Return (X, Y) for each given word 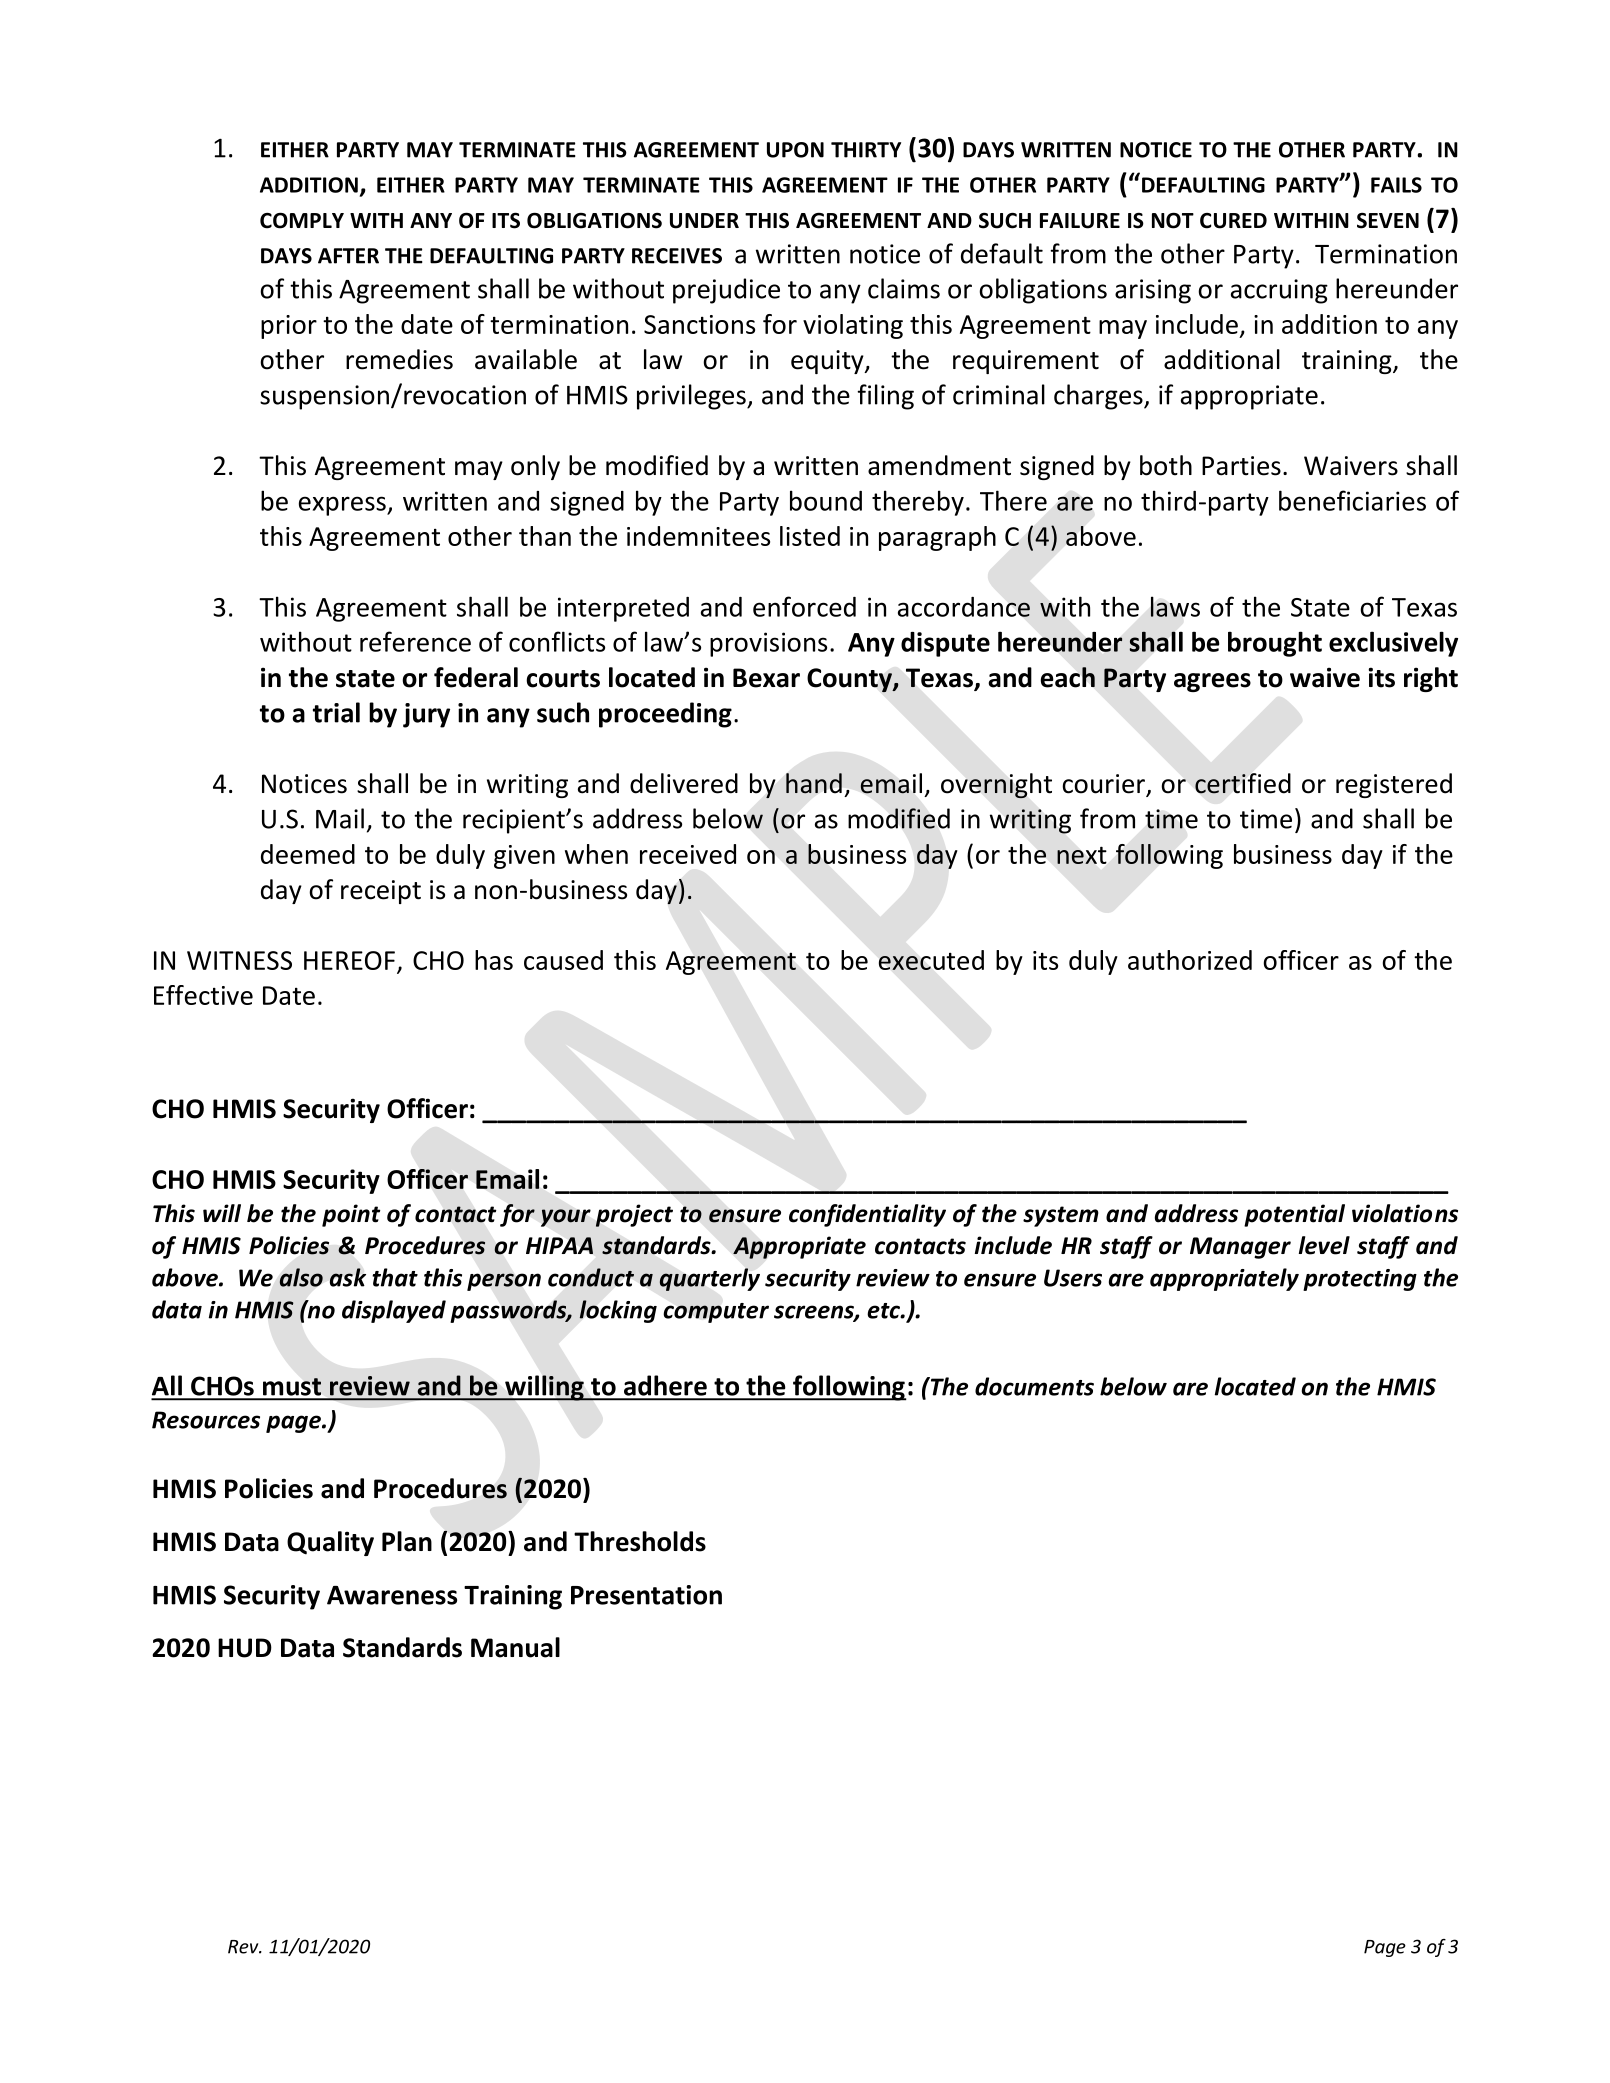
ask (348, 1277)
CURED (1233, 221)
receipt (381, 892)
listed (810, 536)
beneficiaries (1352, 500)
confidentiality (867, 1215)
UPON (795, 150)
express (343, 506)
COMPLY (302, 220)
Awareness (392, 1595)
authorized (1190, 960)
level (1324, 1245)
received (688, 854)
